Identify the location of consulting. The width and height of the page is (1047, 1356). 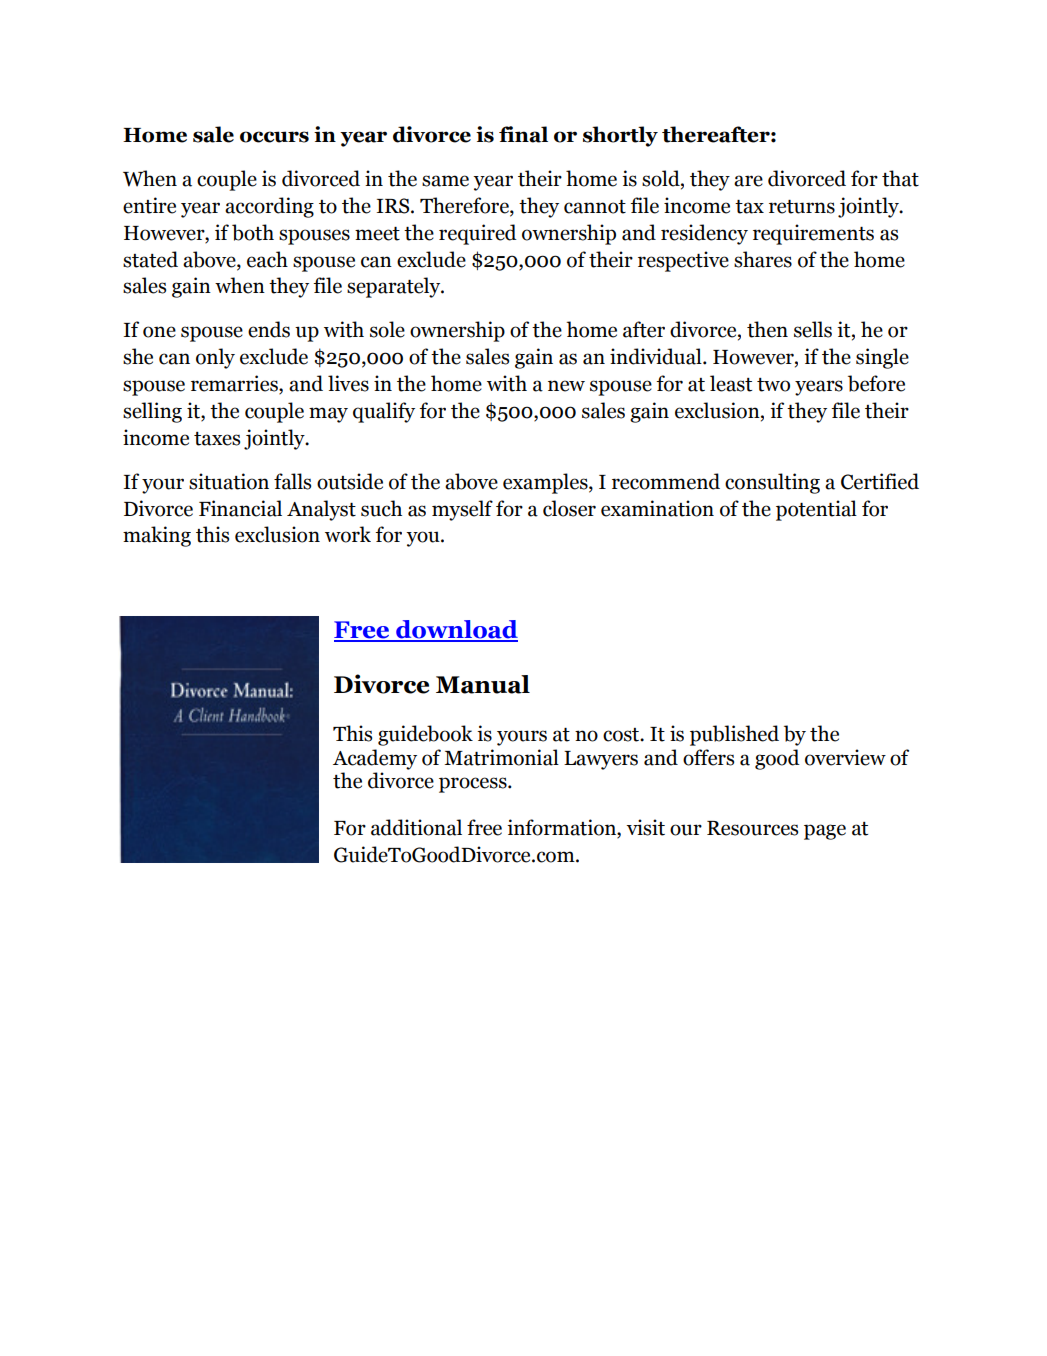
(772, 483).
